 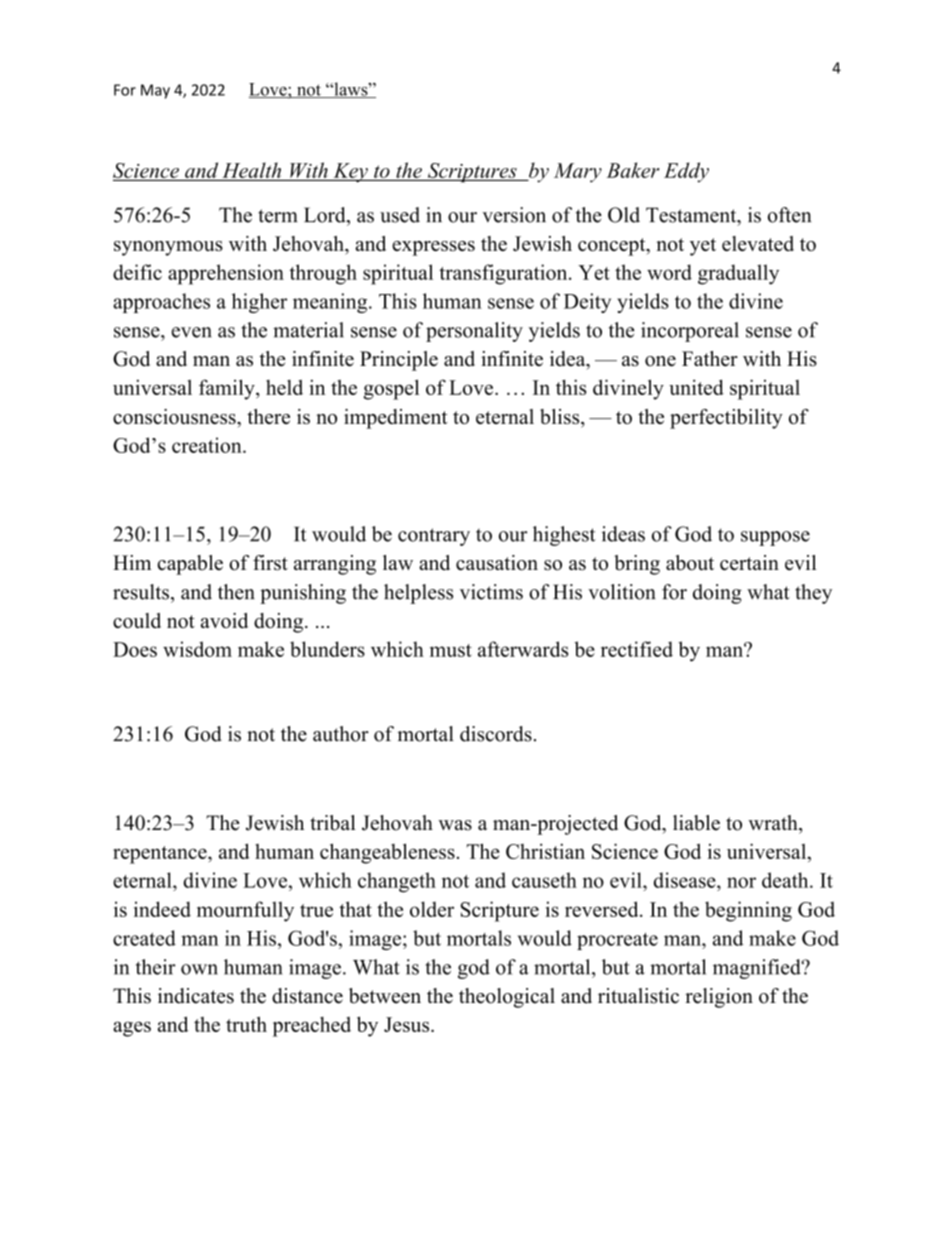 What do you see at coordinates (196, 996) in the document?
I see `indicates` at bounding box center [196, 996].
